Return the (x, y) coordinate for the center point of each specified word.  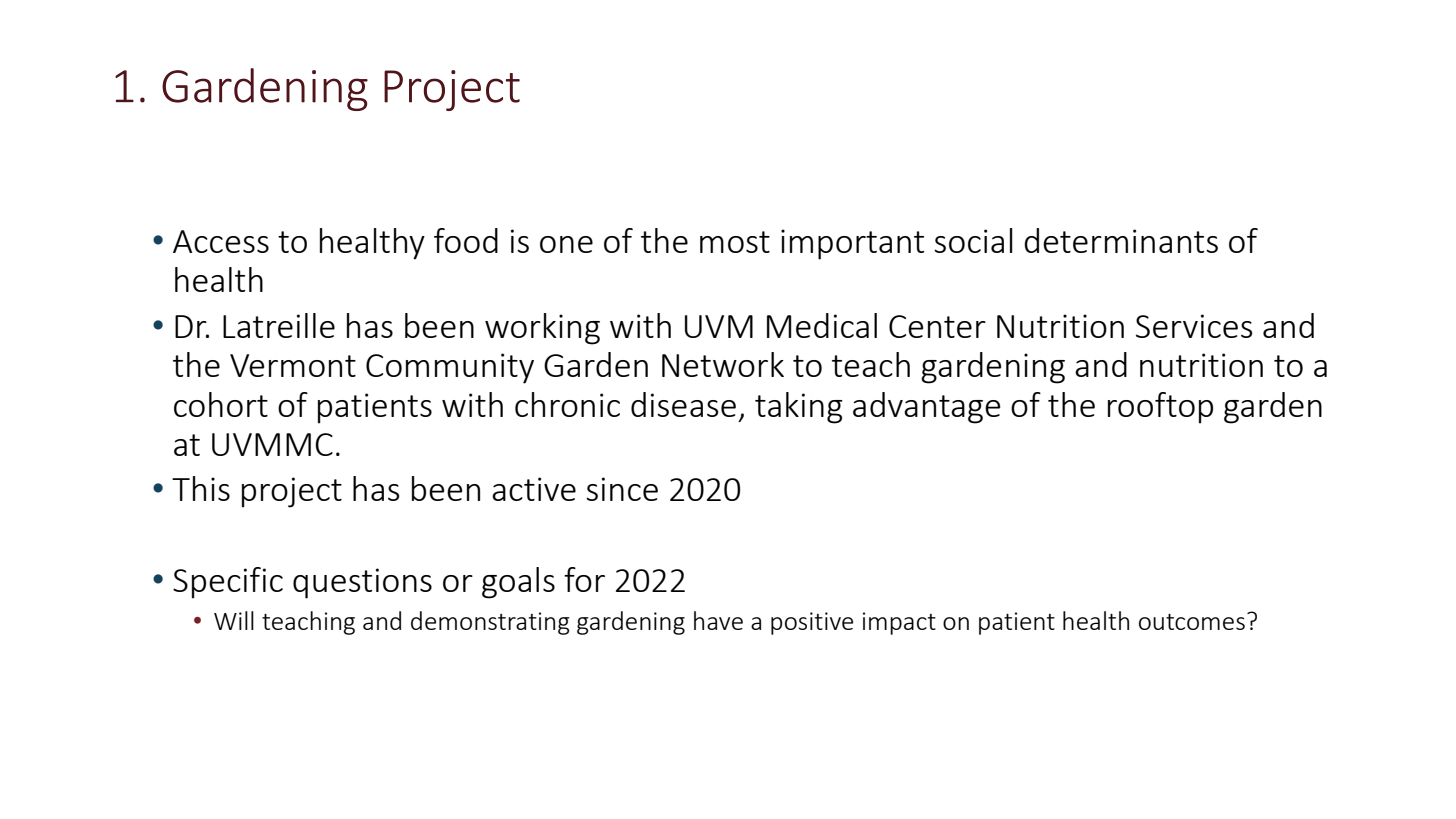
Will (234, 620)
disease (683, 404)
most (735, 242)
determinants (1121, 240)
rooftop (1160, 408)
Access (221, 241)
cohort (221, 404)
